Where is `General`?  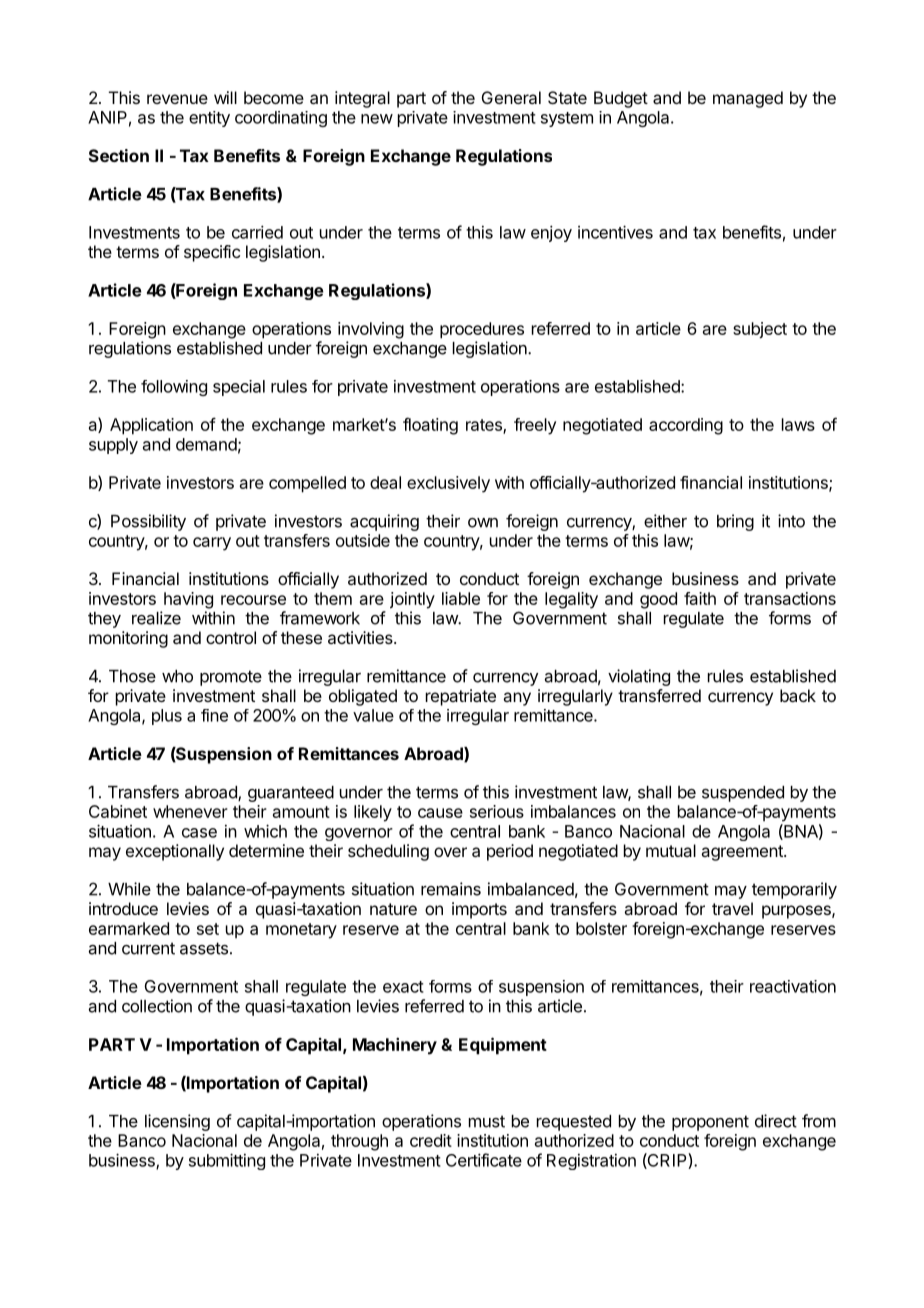 General is located at coordinates (511, 97).
